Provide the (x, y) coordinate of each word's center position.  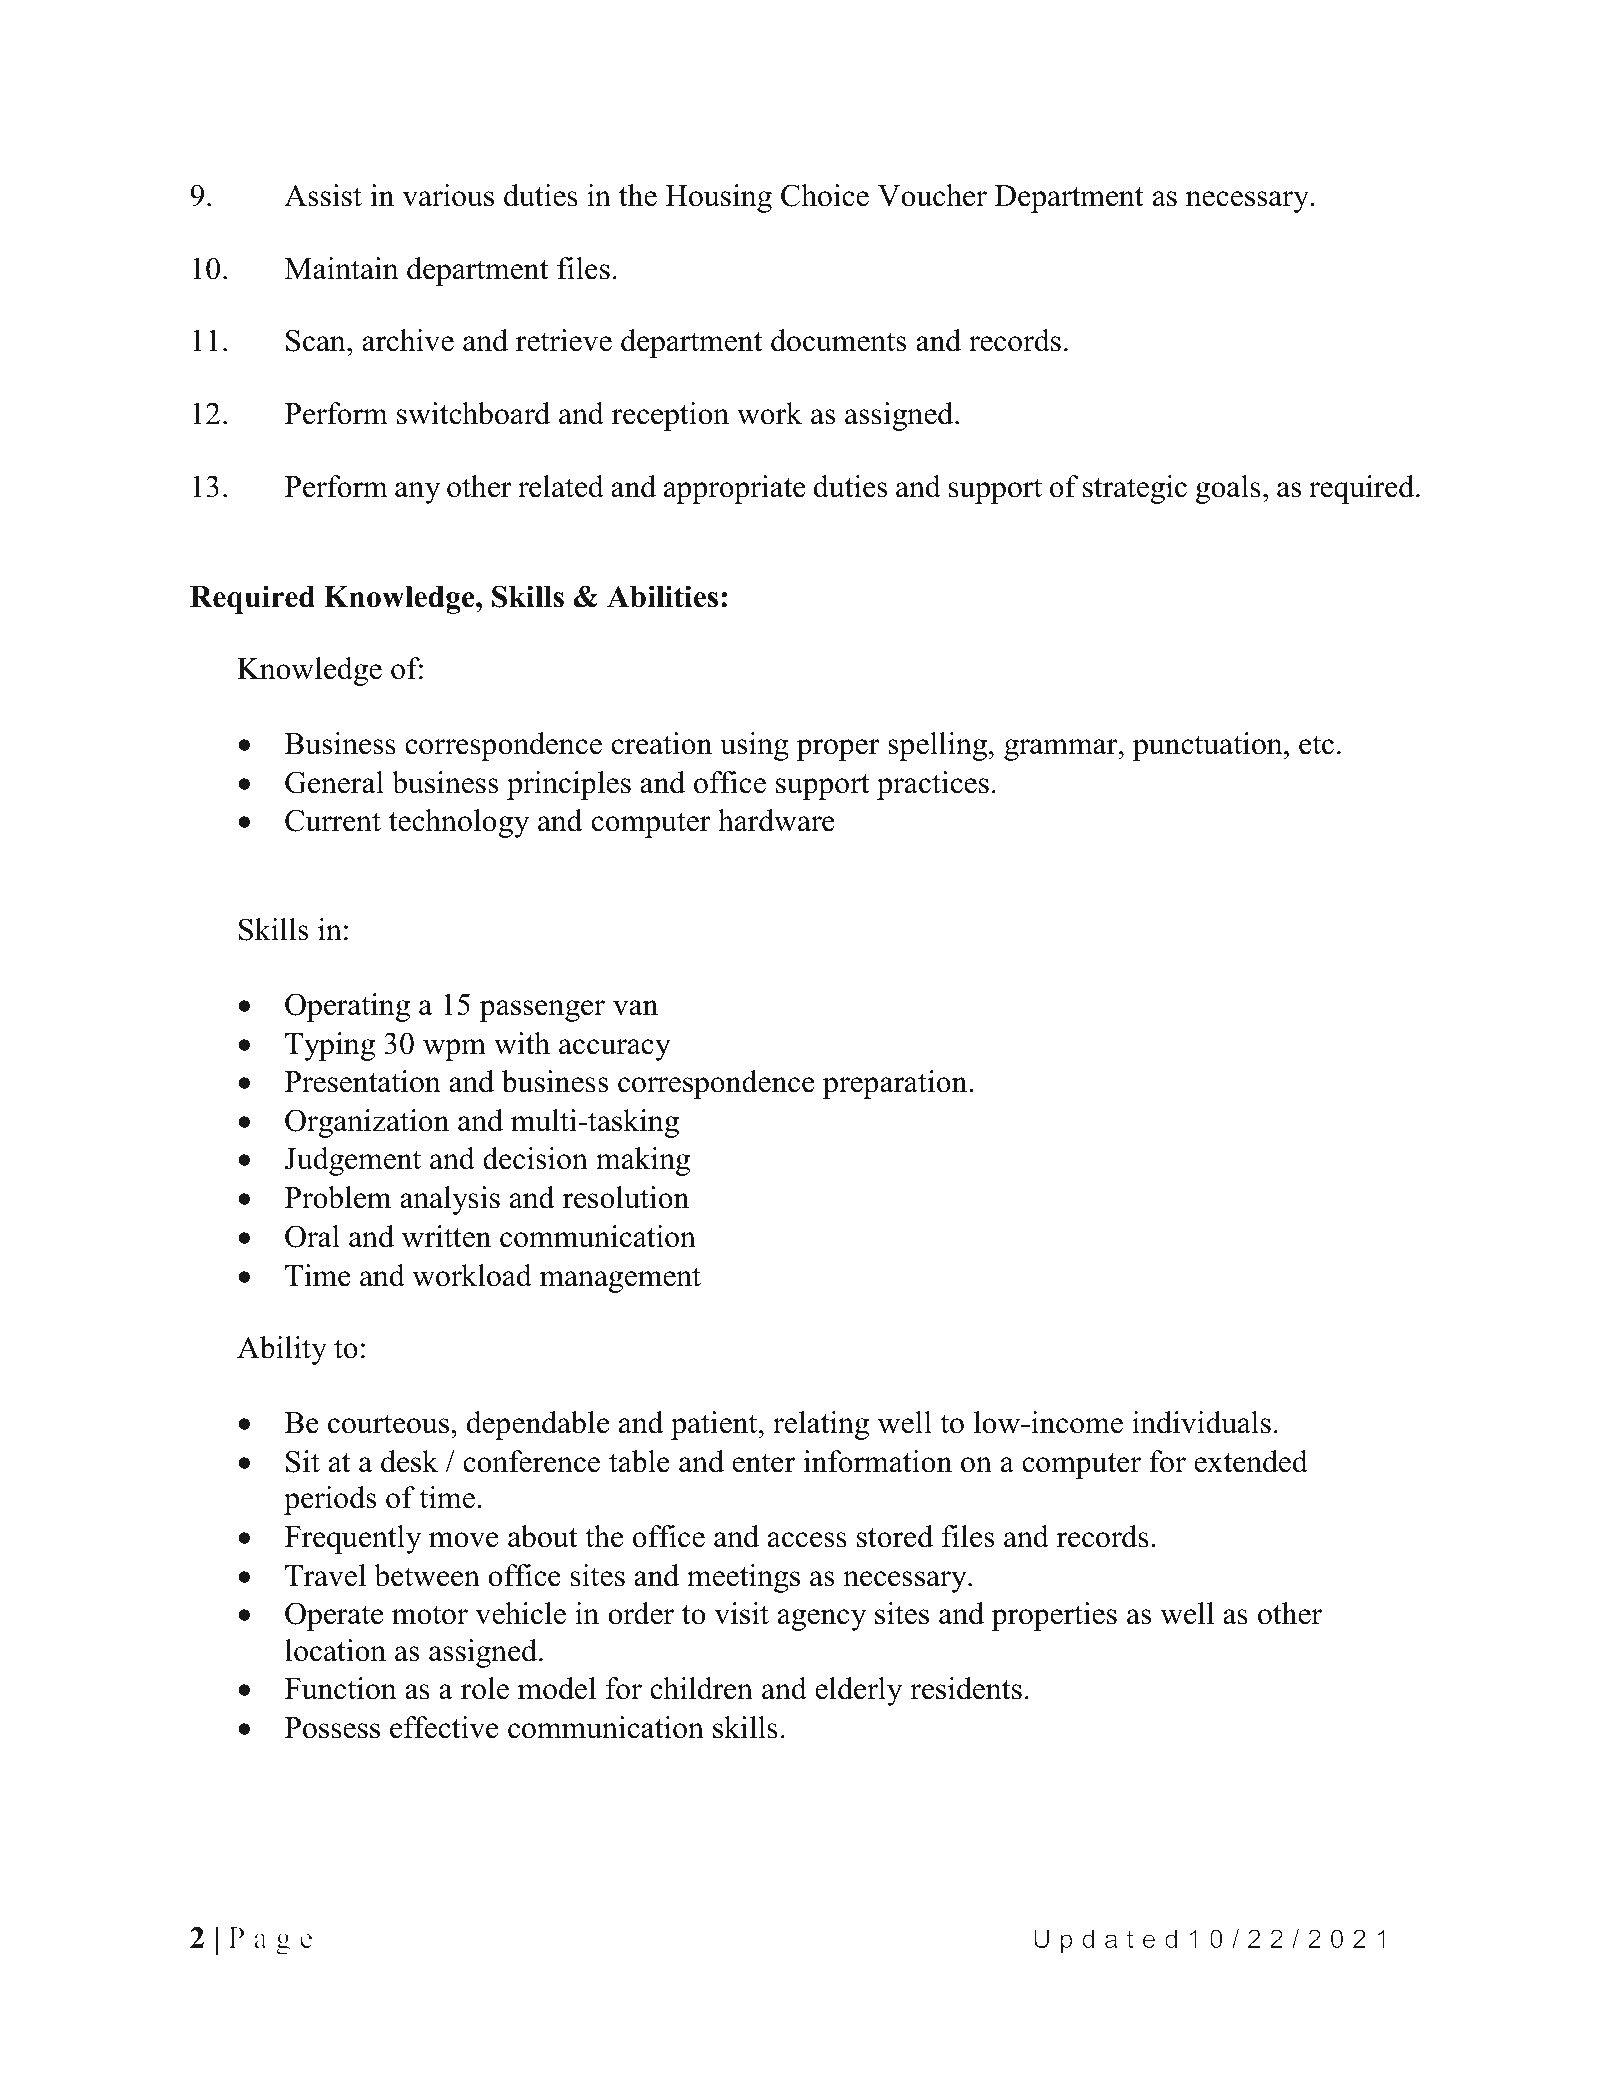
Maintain (342, 268)
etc (1316, 745)
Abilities (662, 596)
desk (409, 1461)
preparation (896, 1084)
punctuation (1209, 746)
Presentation (363, 1081)
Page (270, 1941)
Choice (825, 195)
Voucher (932, 195)
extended (1251, 1461)
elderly (858, 1691)
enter (763, 1463)
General (334, 782)
